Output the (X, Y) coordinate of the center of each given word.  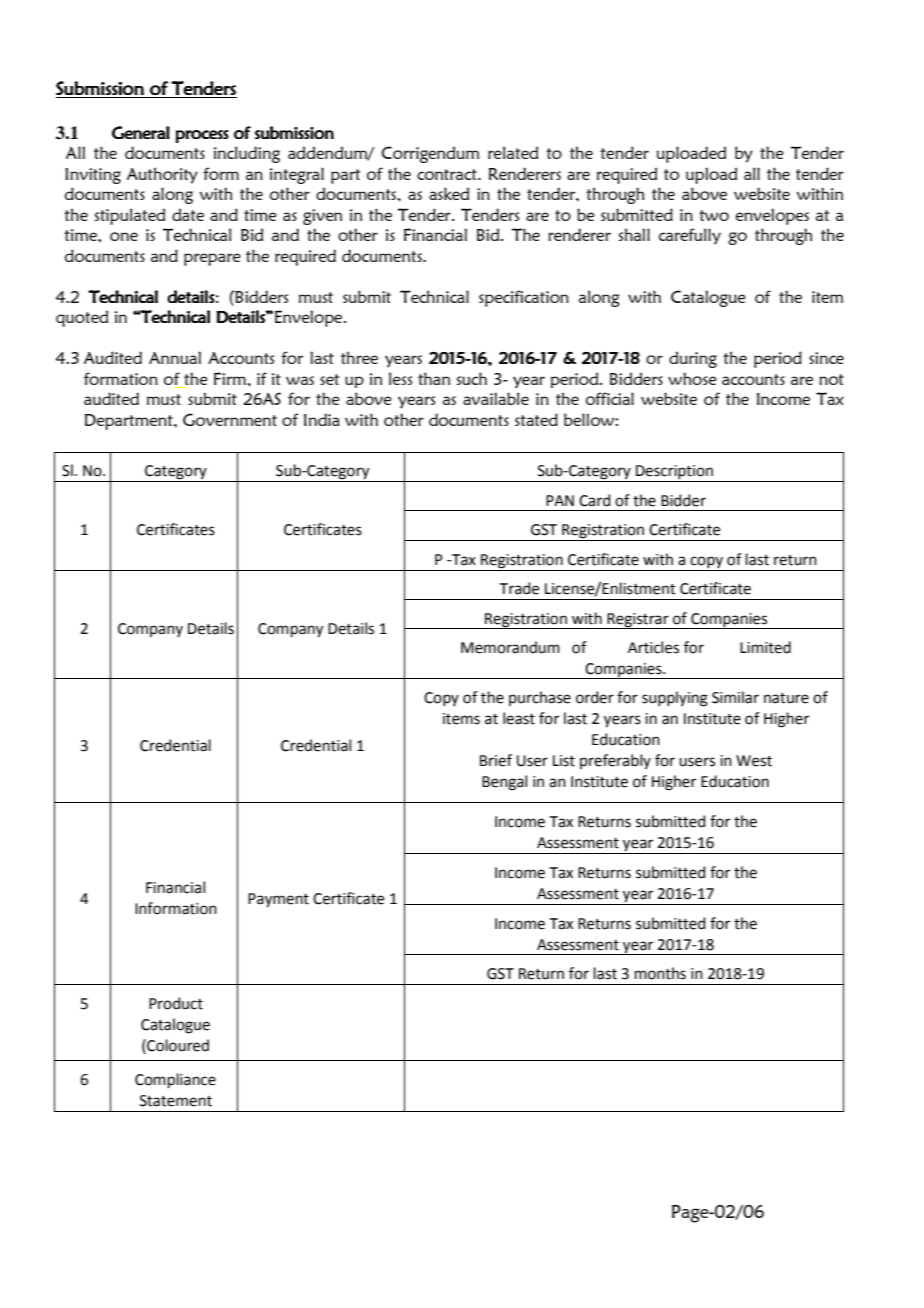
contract (448, 174)
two (714, 215)
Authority (162, 175)
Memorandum (510, 647)
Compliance (175, 1080)
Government (230, 419)
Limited (765, 647)
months (660, 973)
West (754, 761)
